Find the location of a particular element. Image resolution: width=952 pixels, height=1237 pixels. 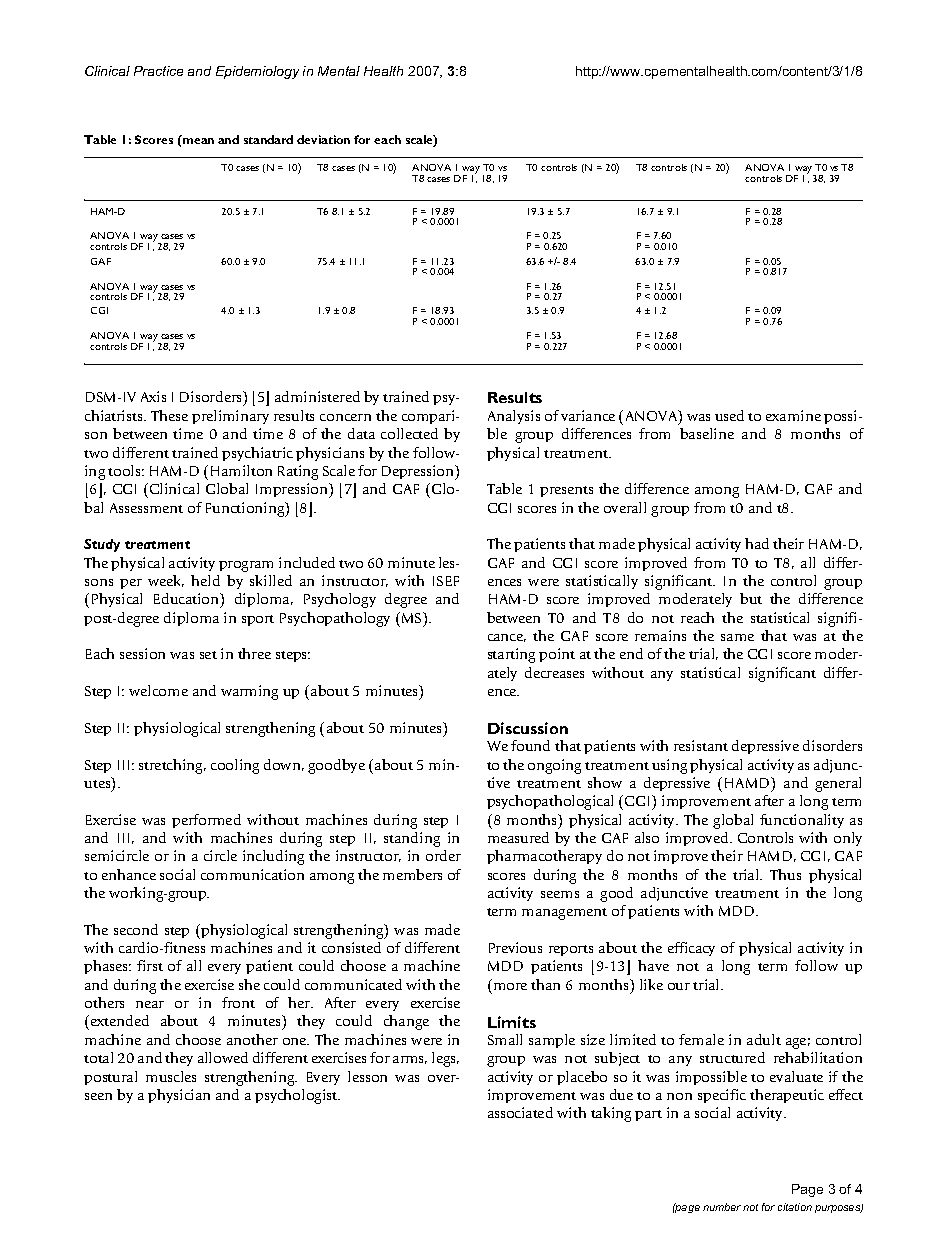

muscles is located at coordinates (171, 1076).
